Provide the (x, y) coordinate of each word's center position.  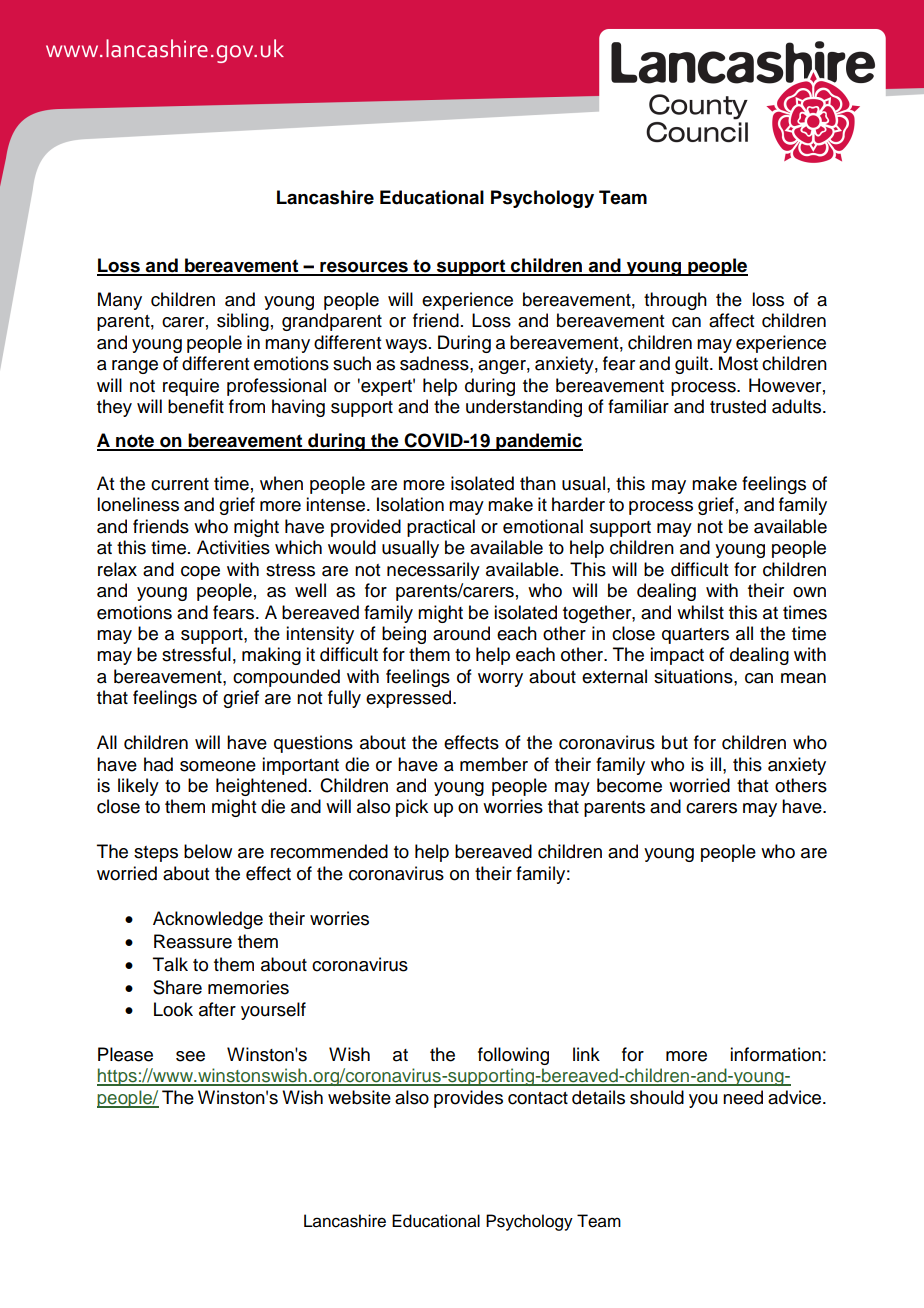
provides (468, 1099)
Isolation (410, 504)
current (180, 484)
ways (406, 346)
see (190, 1056)
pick (412, 808)
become (629, 785)
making (271, 656)
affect (731, 320)
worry (500, 680)
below (208, 851)
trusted (738, 406)
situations (694, 676)
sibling (243, 322)
